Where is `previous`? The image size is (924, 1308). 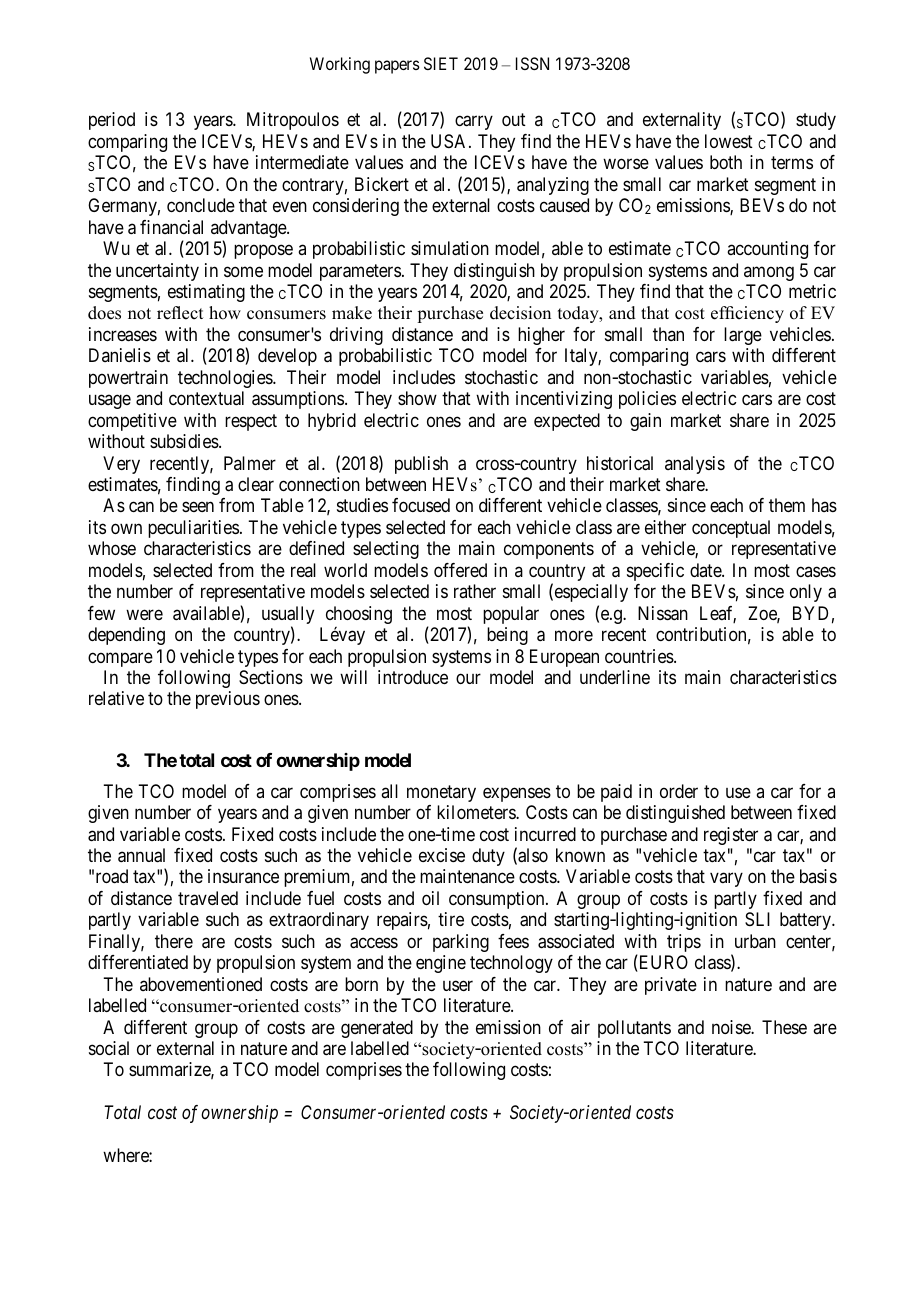
previous is located at coordinates (228, 700).
